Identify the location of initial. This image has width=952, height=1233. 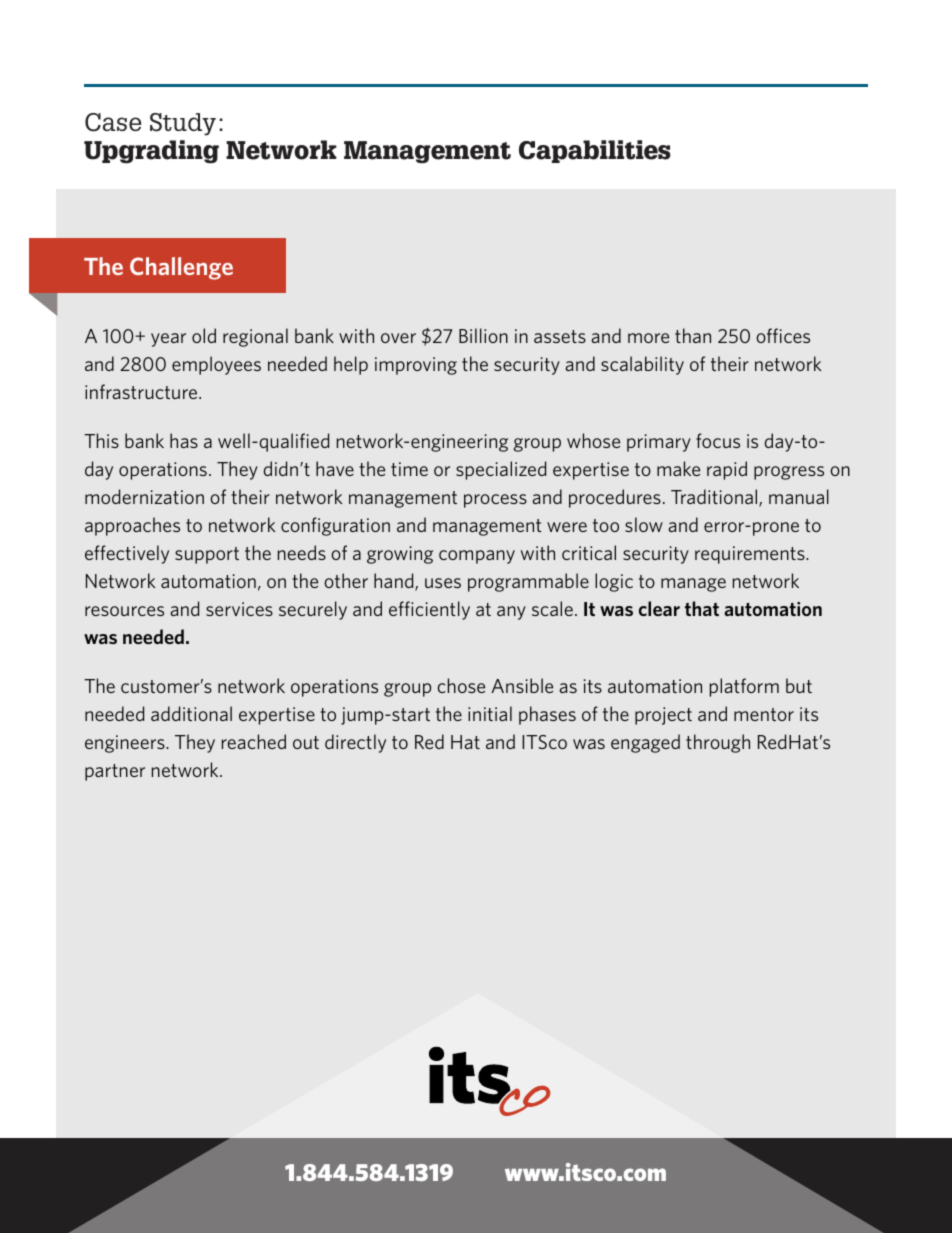
(490, 713).
